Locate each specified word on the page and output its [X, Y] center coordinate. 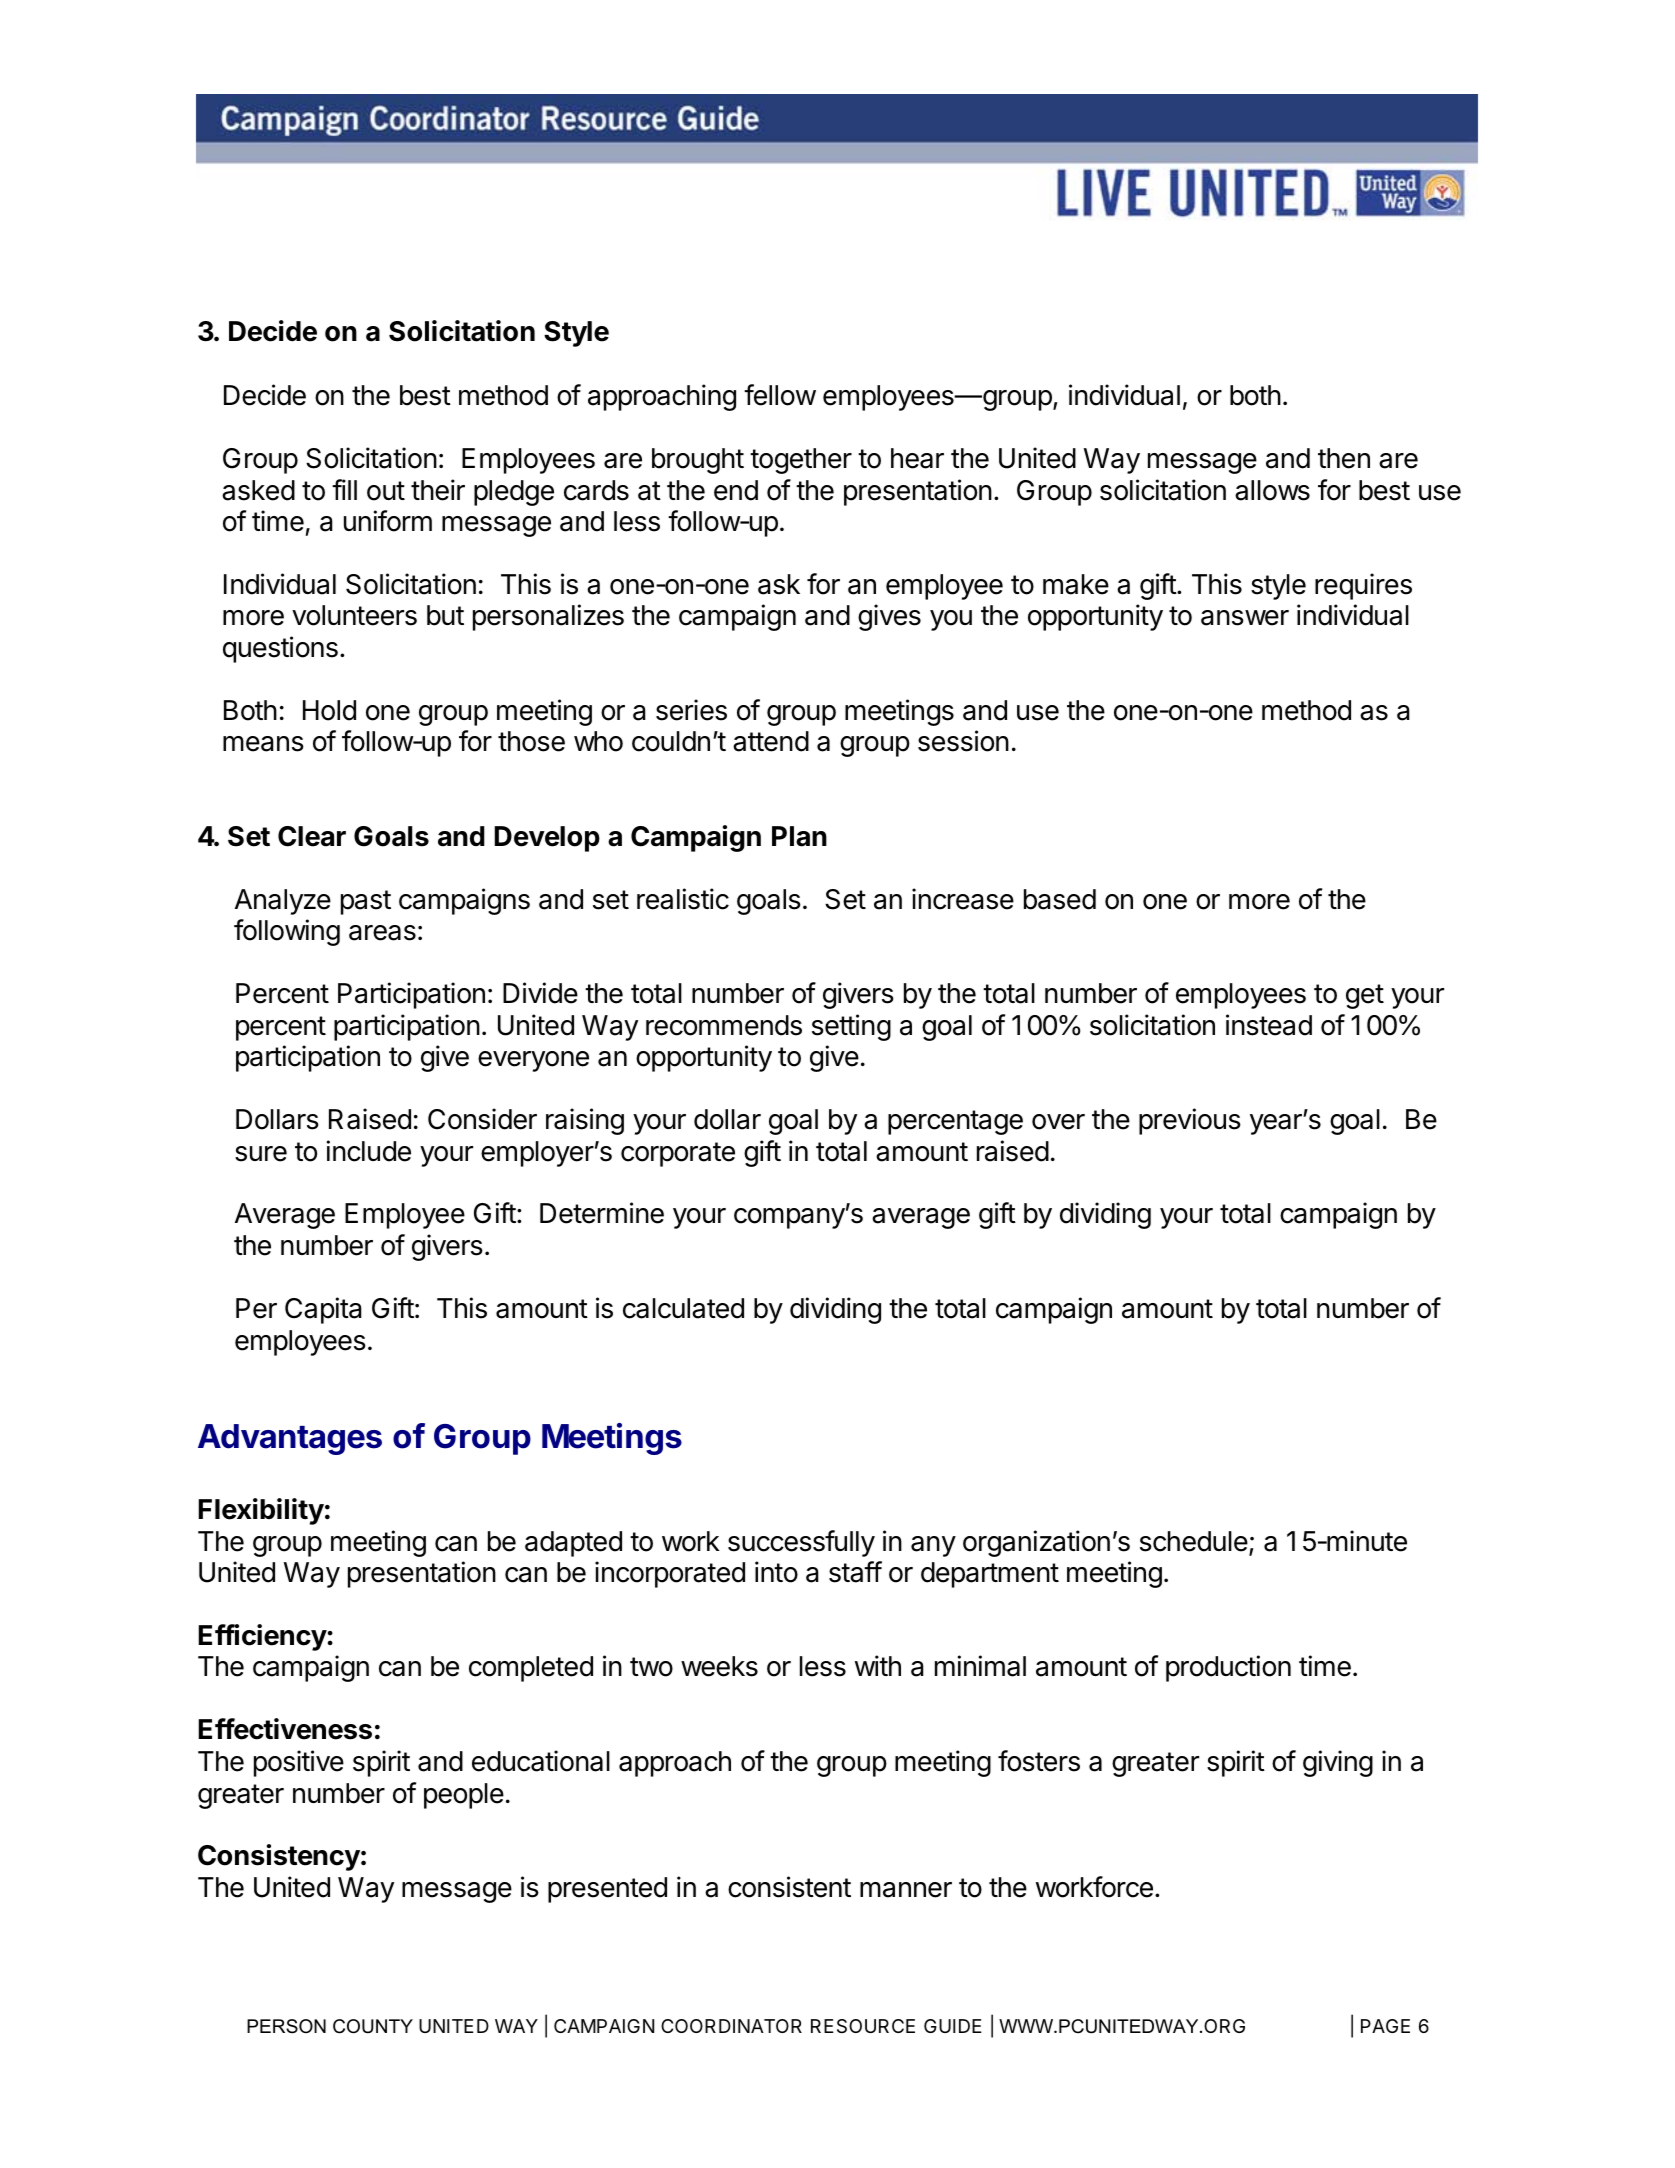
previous [1190, 1121]
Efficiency [262, 1637]
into [776, 1572]
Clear [312, 836]
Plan [799, 836]
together [801, 461]
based [1060, 899]
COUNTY [373, 2026]
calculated [683, 1308]
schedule [1194, 1541]
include [369, 1151]
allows [1272, 490]
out [386, 491]
